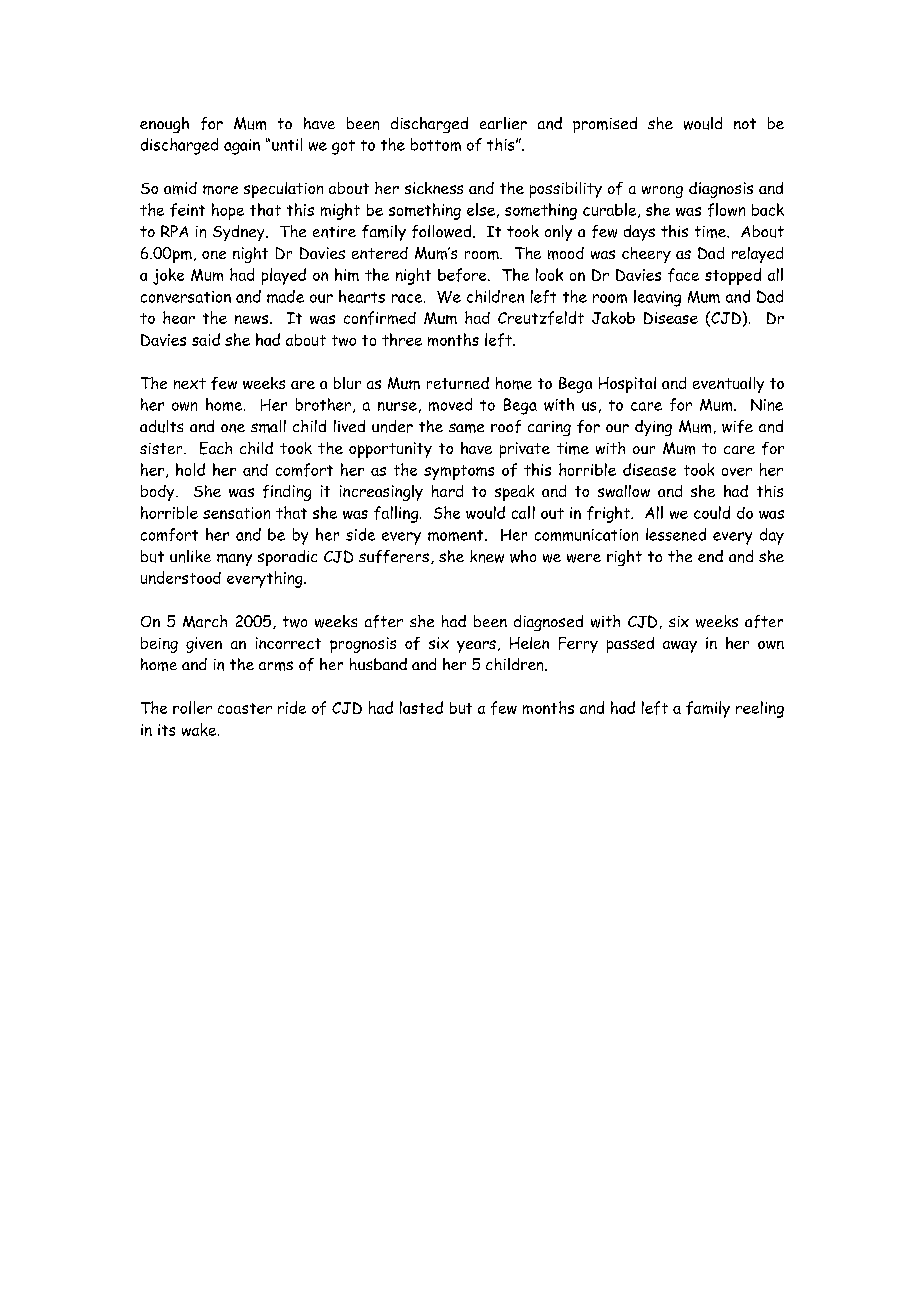 The image size is (924, 1308). What do you see at coordinates (268, 426) in the screenshot?
I see `small` at bounding box center [268, 426].
